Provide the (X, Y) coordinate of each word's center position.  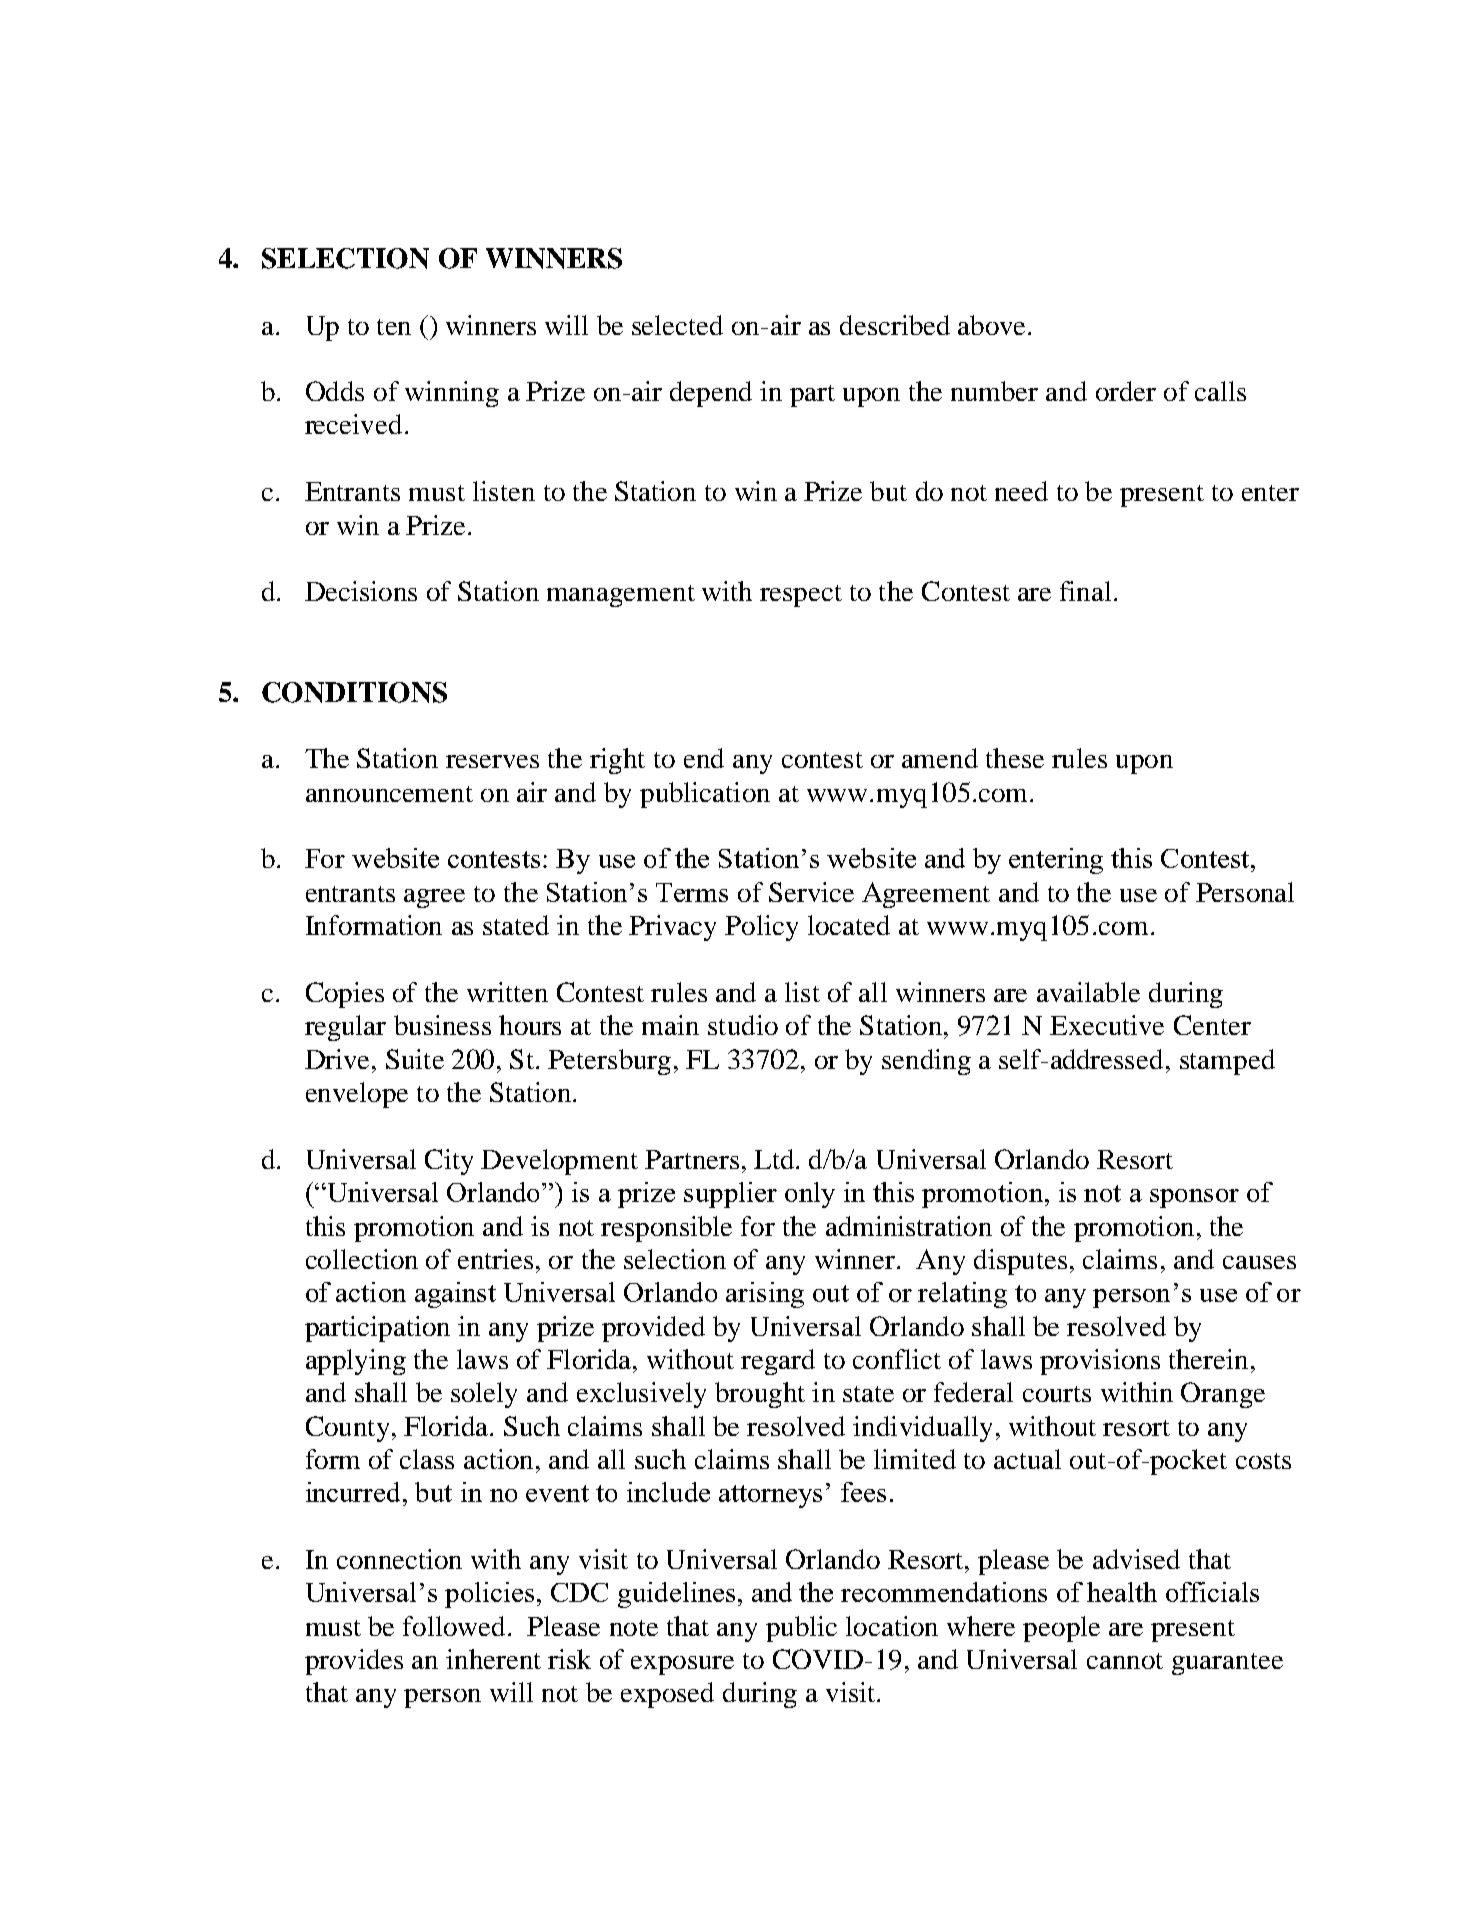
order (1126, 391)
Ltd (775, 1159)
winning (452, 394)
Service (811, 892)
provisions (1100, 1362)
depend (711, 394)
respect (801, 596)
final (1085, 591)
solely (484, 1395)
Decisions (361, 591)
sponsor (1194, 1198)
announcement (389, 794)
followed (454, 1626)
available (1088, 992)
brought (760, 1395)
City (449, 1162)
